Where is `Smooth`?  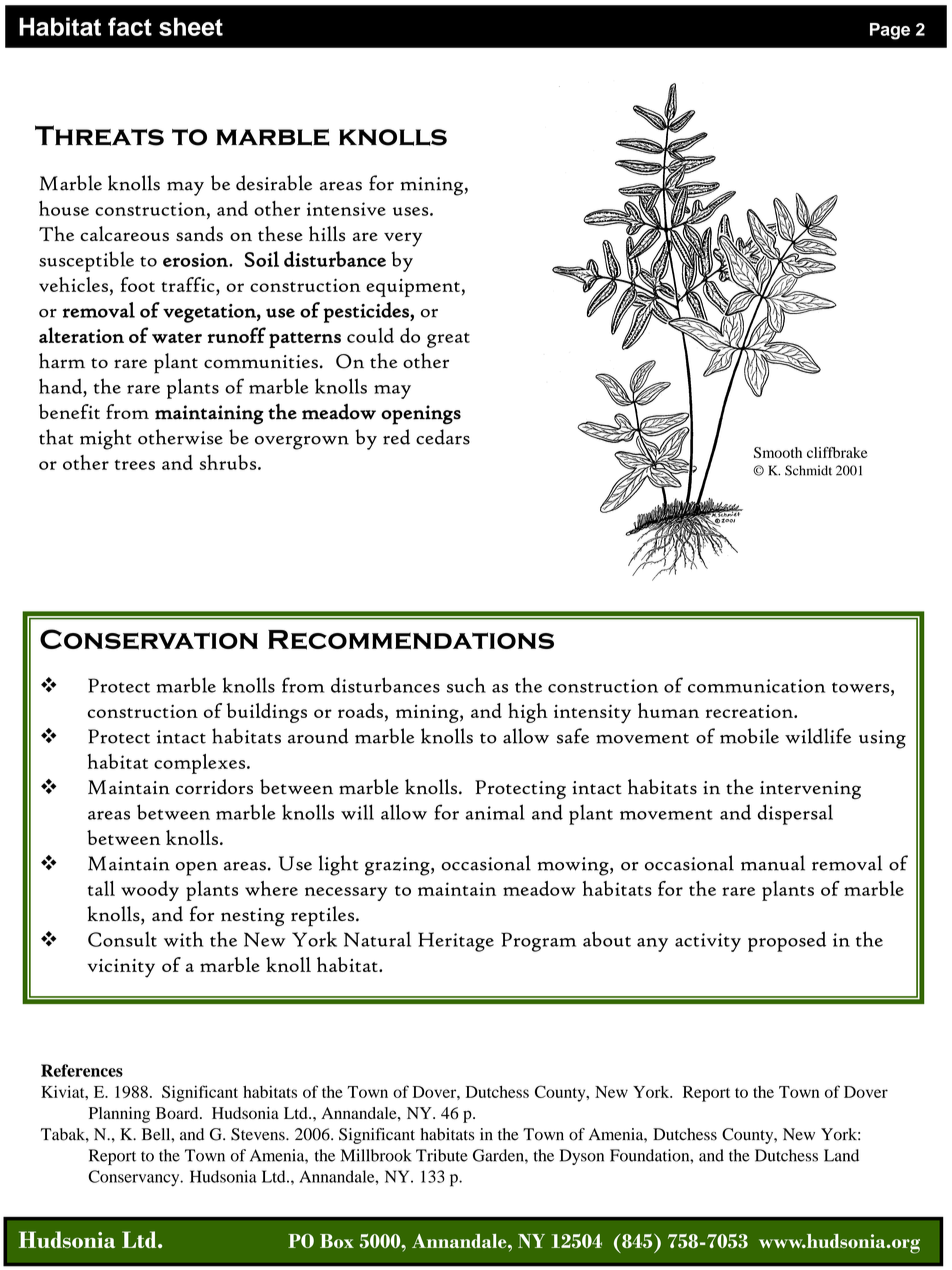 Smooth is located at coordinates (778, 452).
